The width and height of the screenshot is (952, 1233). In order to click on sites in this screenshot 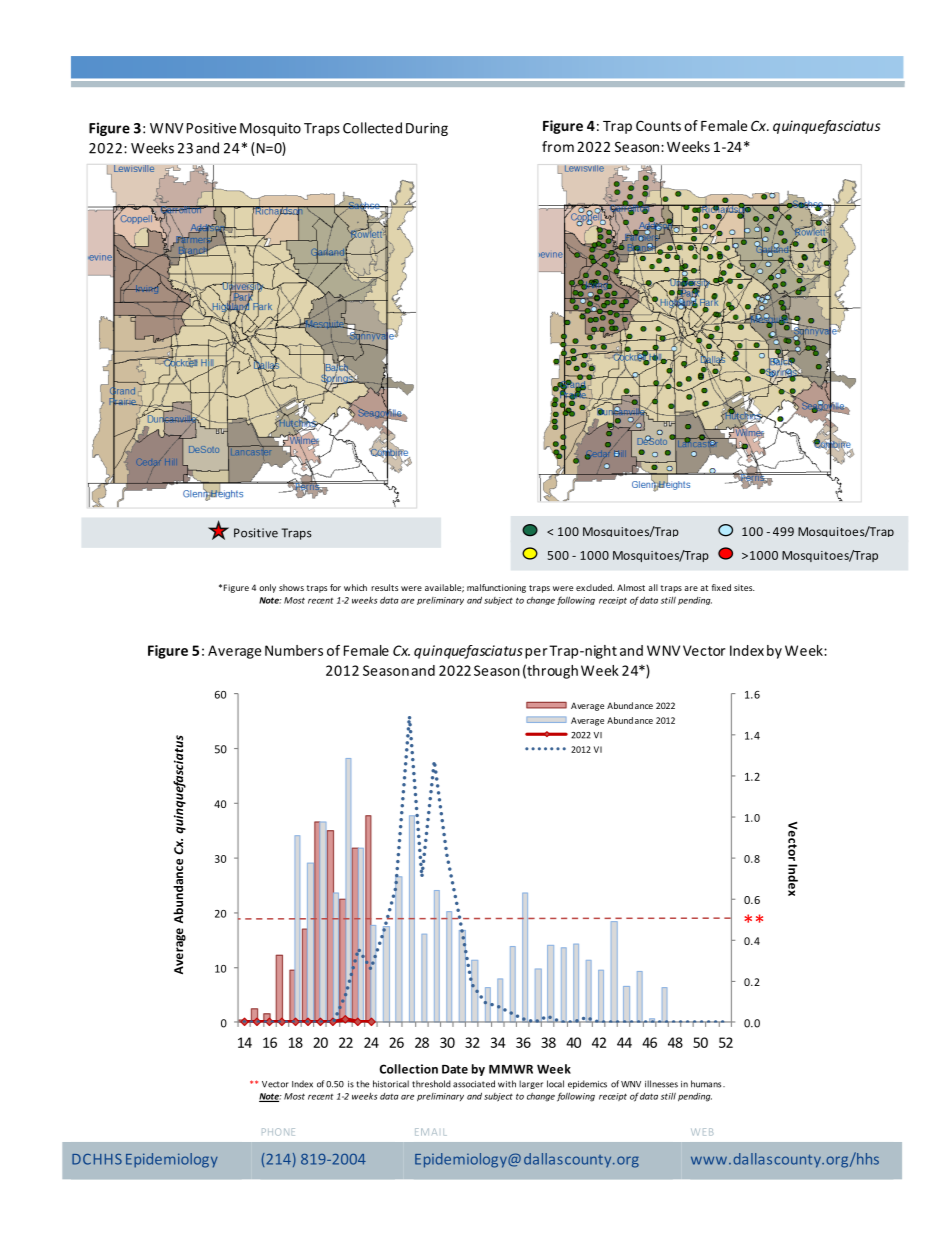, I will do `click(744, 587)`.
